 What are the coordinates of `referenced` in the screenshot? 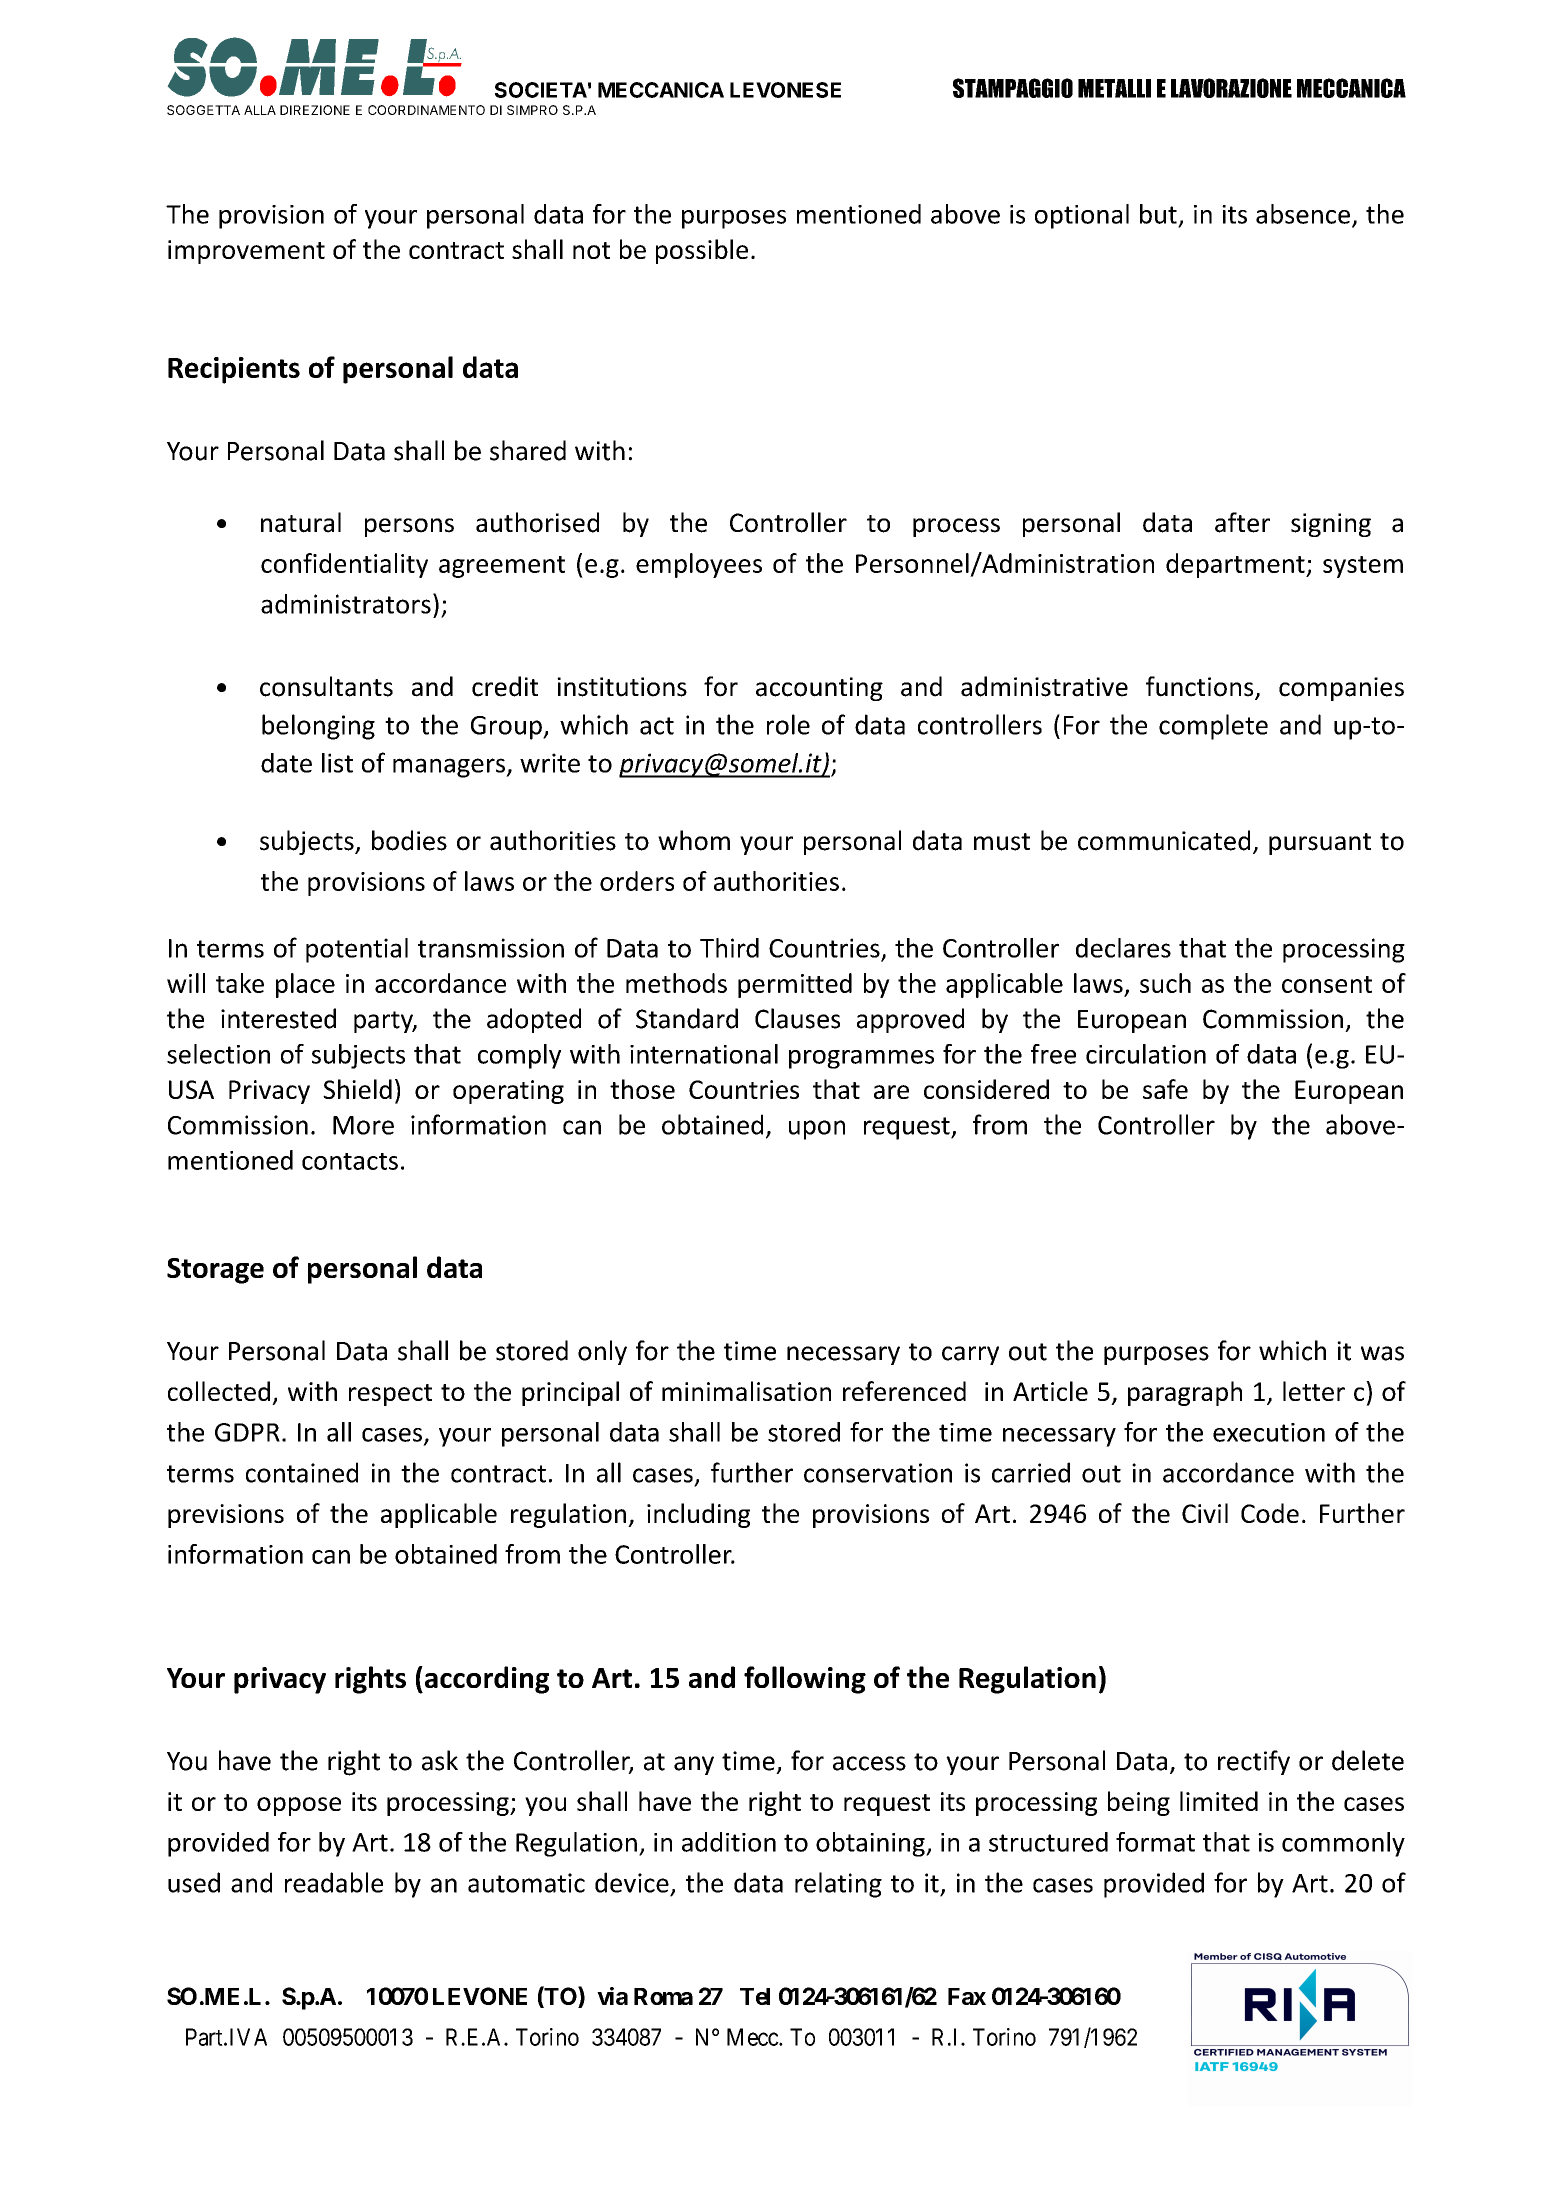 It's located at (904, 1391).
